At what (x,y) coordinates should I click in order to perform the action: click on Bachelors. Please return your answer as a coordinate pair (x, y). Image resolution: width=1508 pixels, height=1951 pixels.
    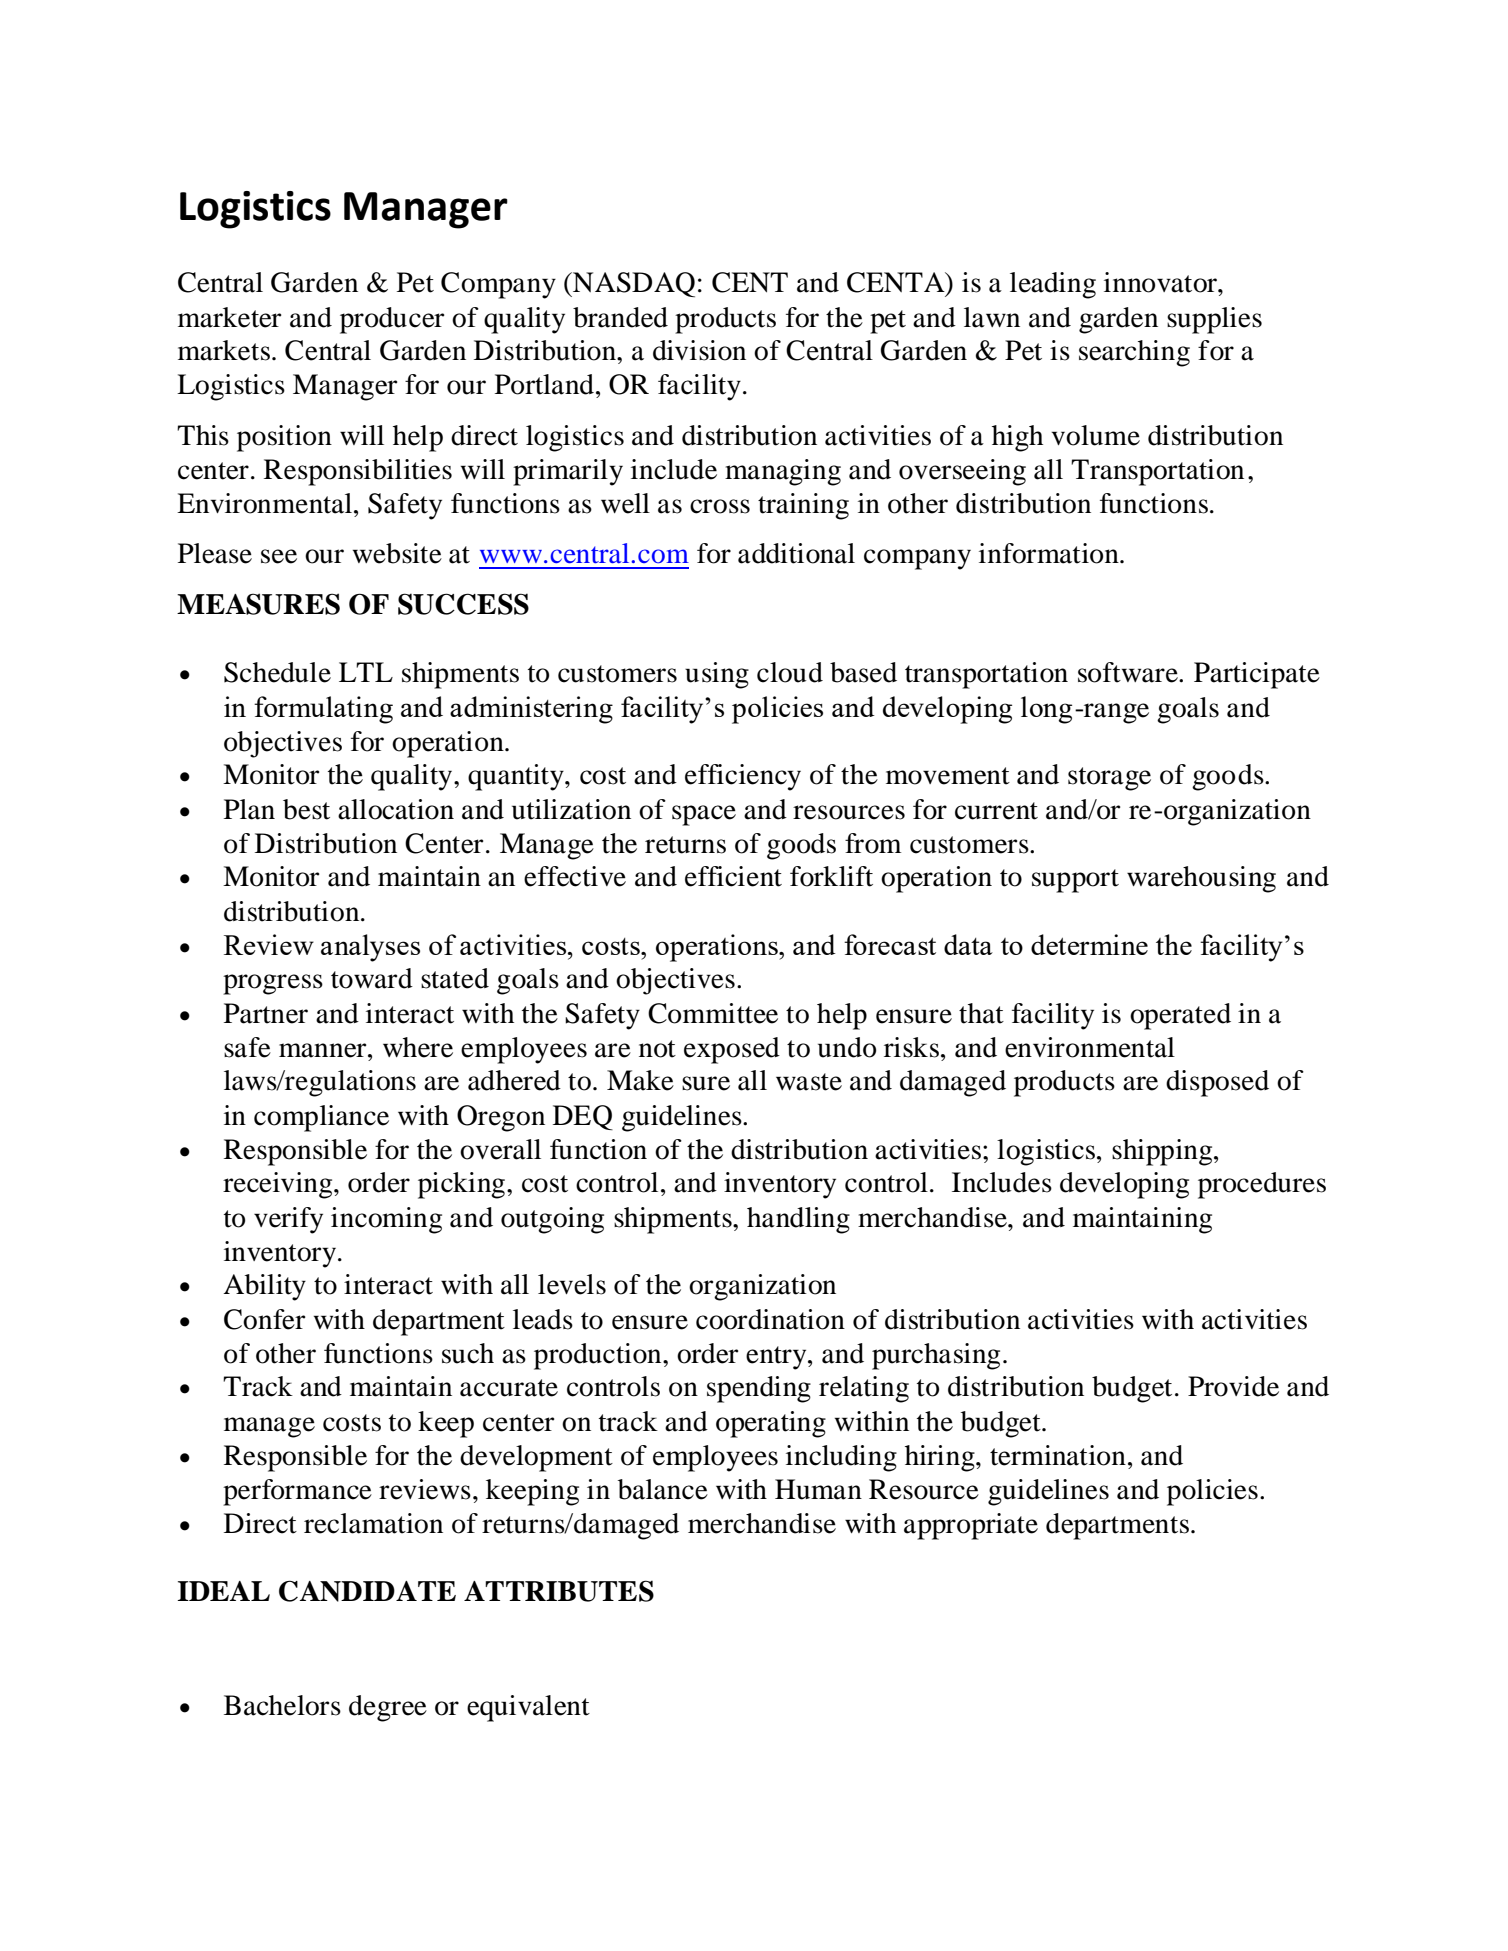
    Looking at the image, I should click on (282, 1705).
